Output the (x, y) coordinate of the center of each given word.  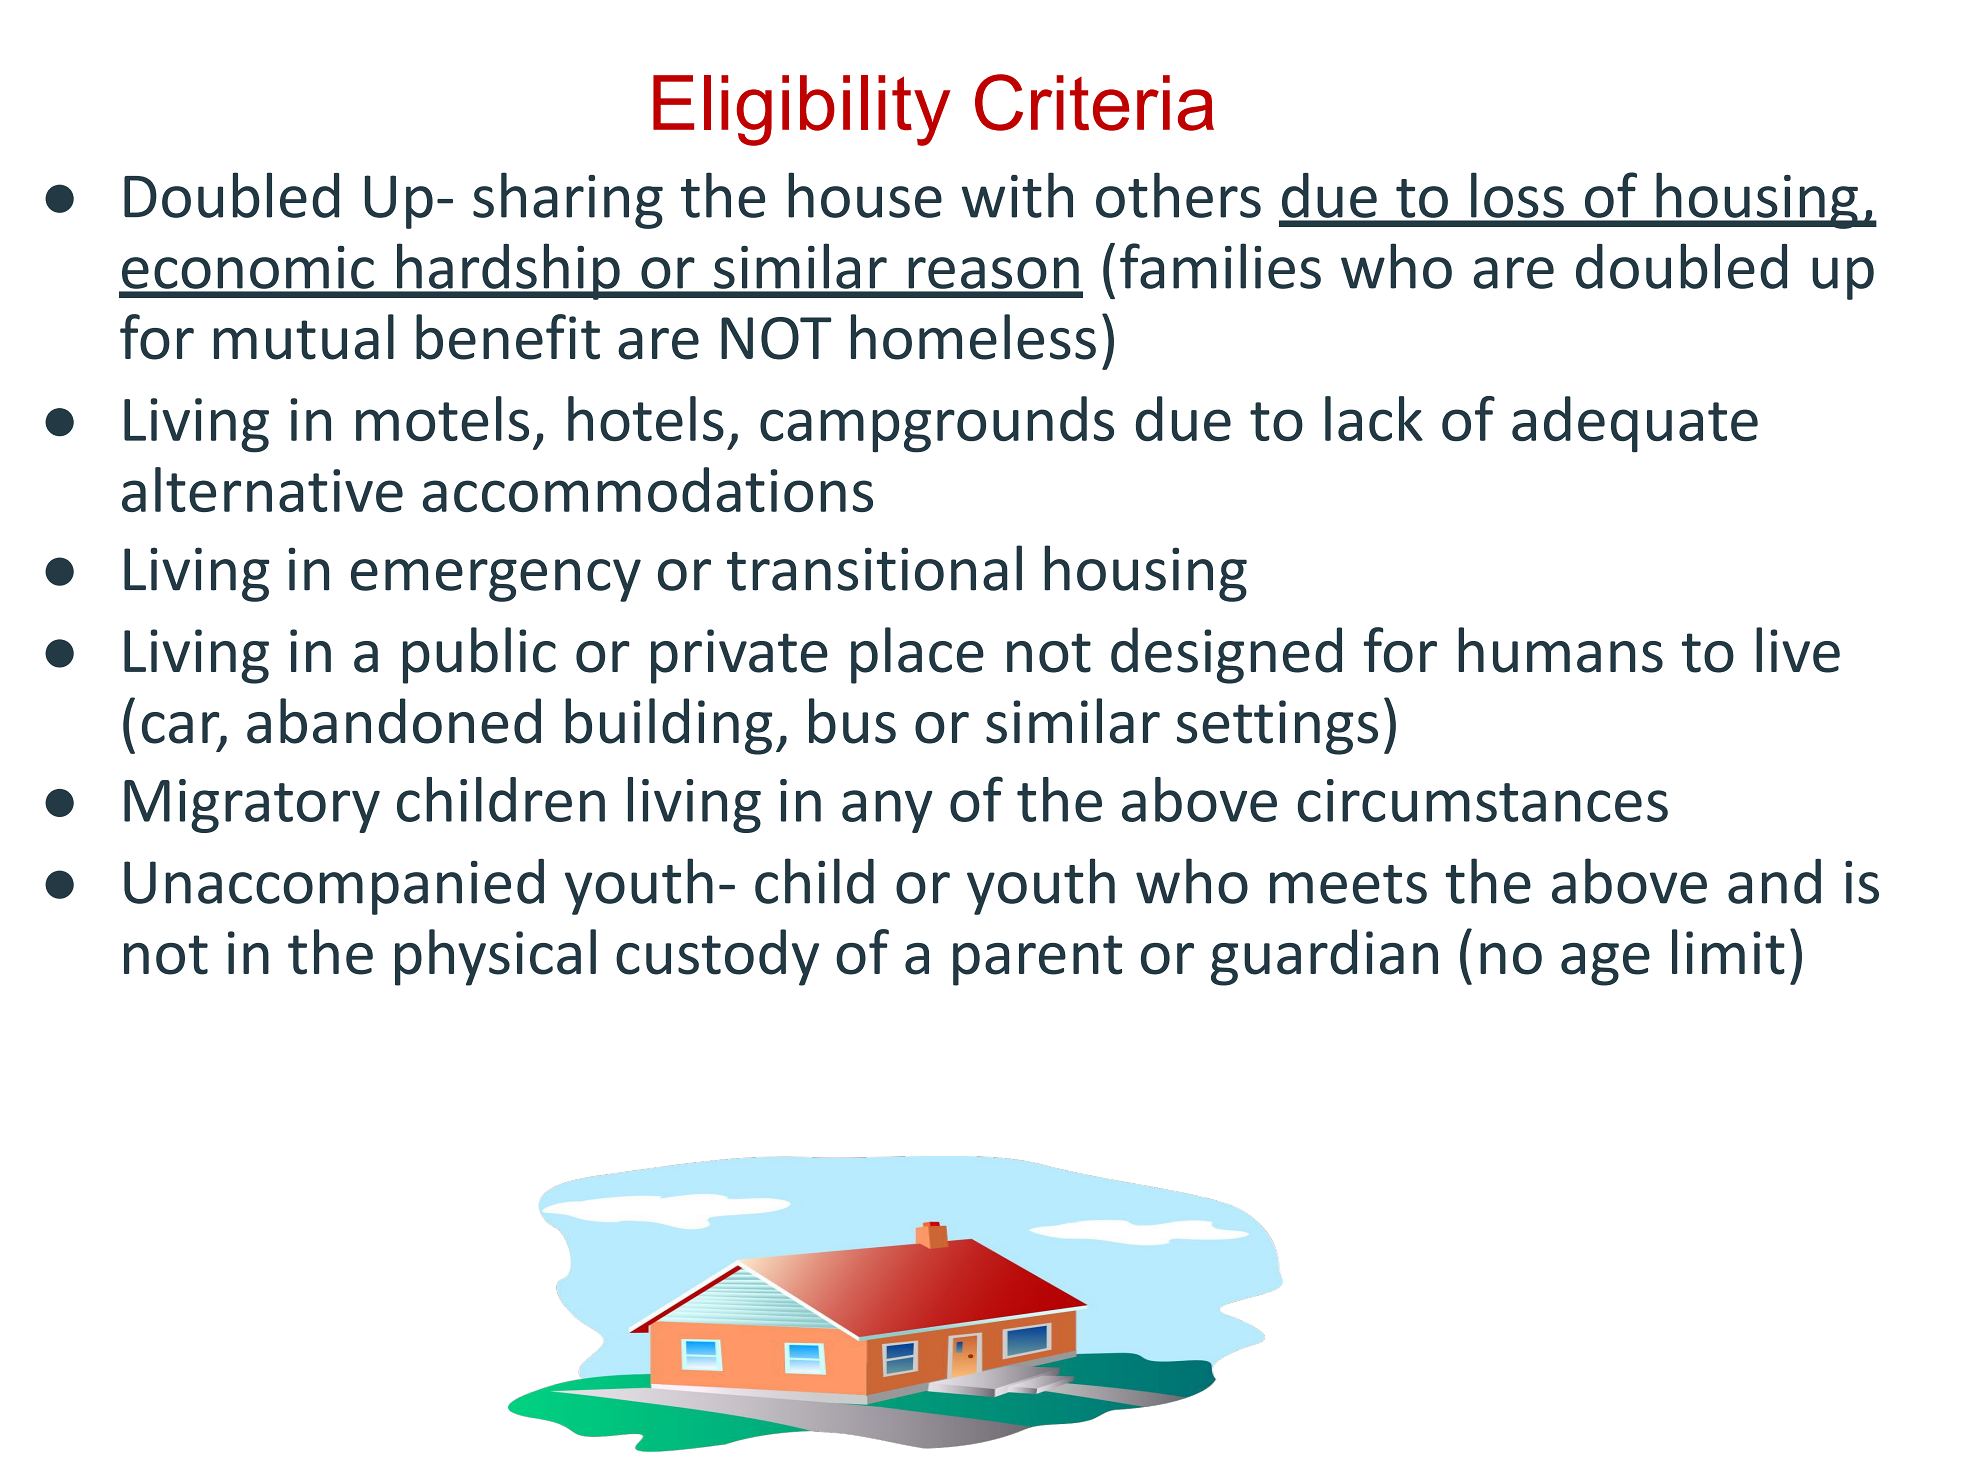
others (1178, 195)
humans (1560, 650)
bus (852, 721)
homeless (973, 337)
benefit (508, 337)
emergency (496, 580)
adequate (1635, 424)
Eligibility (802, 110)
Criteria (1094, 102)
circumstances (1483, 800)
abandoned (394, 721)
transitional (874, 568)
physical (495, 957)
